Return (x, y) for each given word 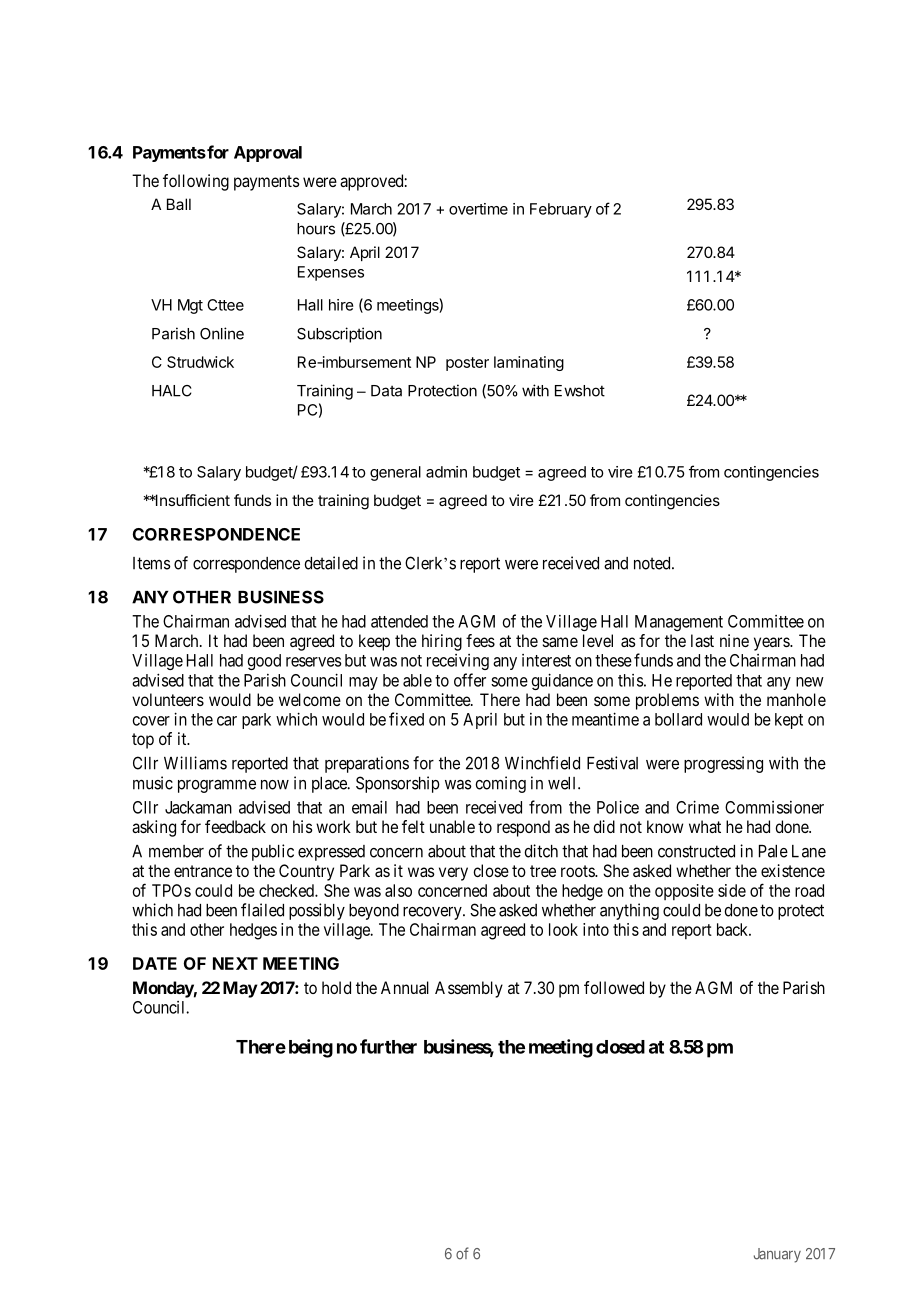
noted (653, 563)
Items (152, 563)
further (388, 1046)
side (732, 890)
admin (446, 472)
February (561, 210)
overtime (478, 209)
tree (543, 871)
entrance (203, 871)
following (196, 182)
